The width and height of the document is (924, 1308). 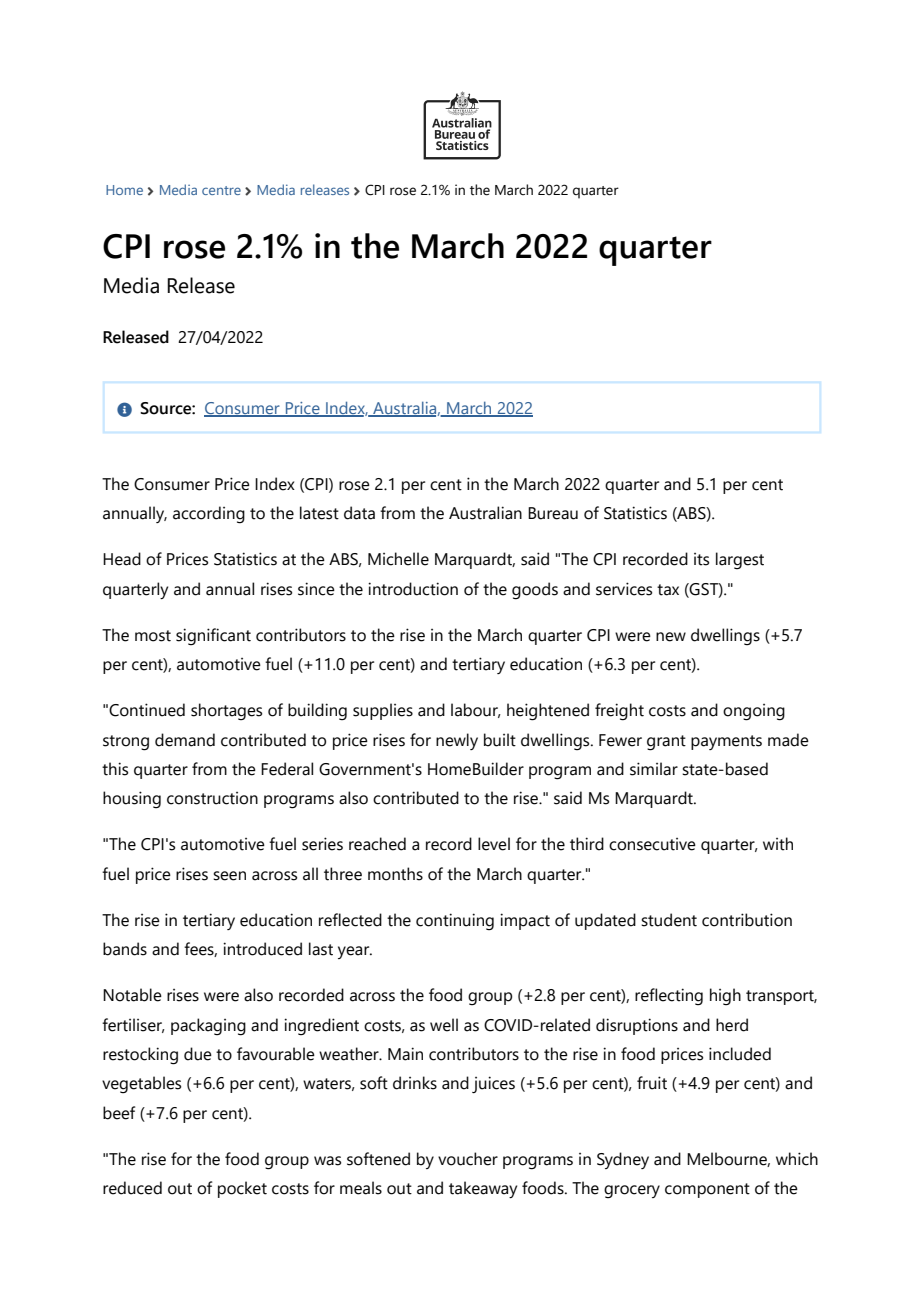 What do you see at coordinates (707, 1190) in the document?
I see `component` at bounding box center [707, 1190].
